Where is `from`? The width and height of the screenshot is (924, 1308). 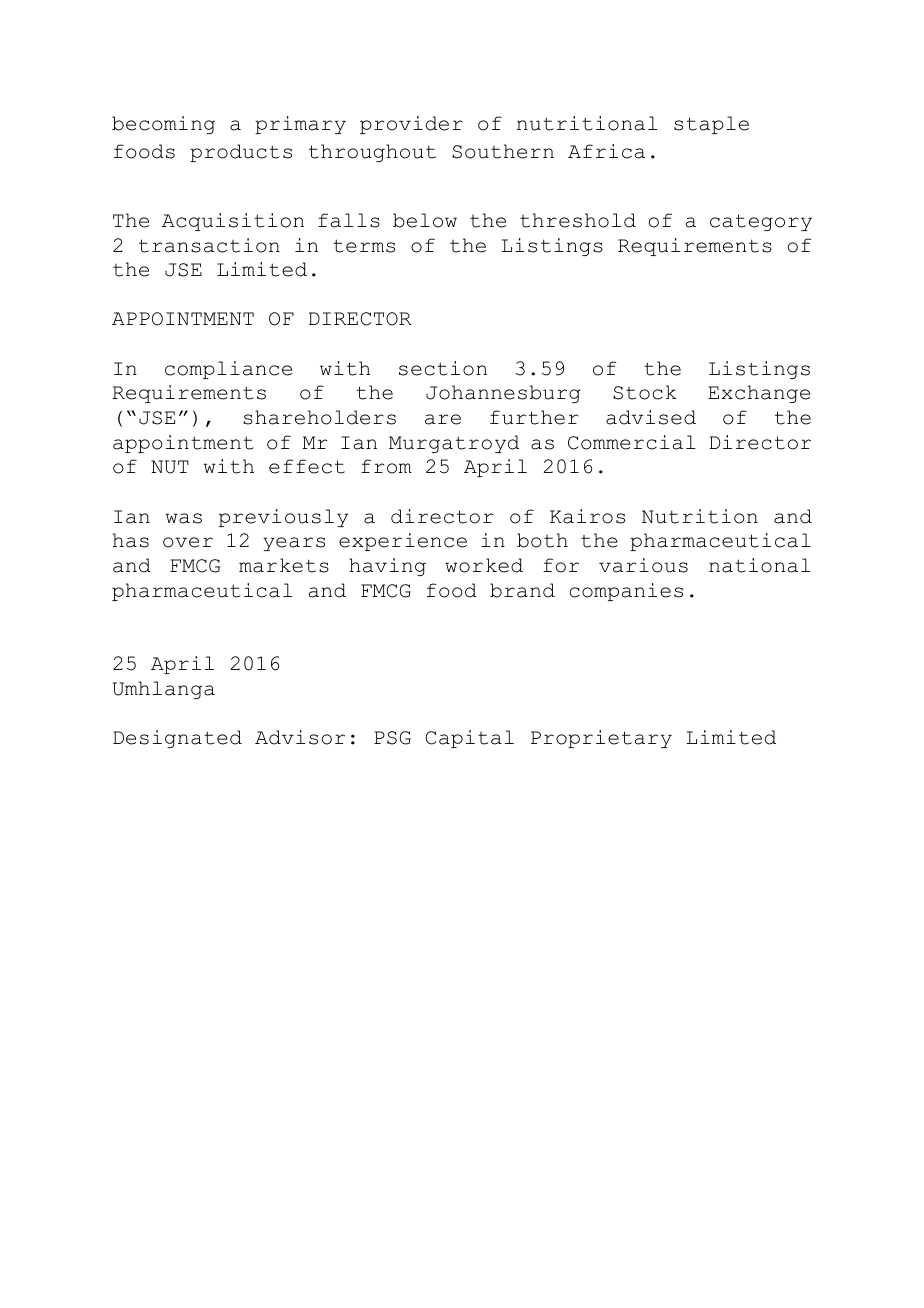 from is located at coordinates (386, 466).
